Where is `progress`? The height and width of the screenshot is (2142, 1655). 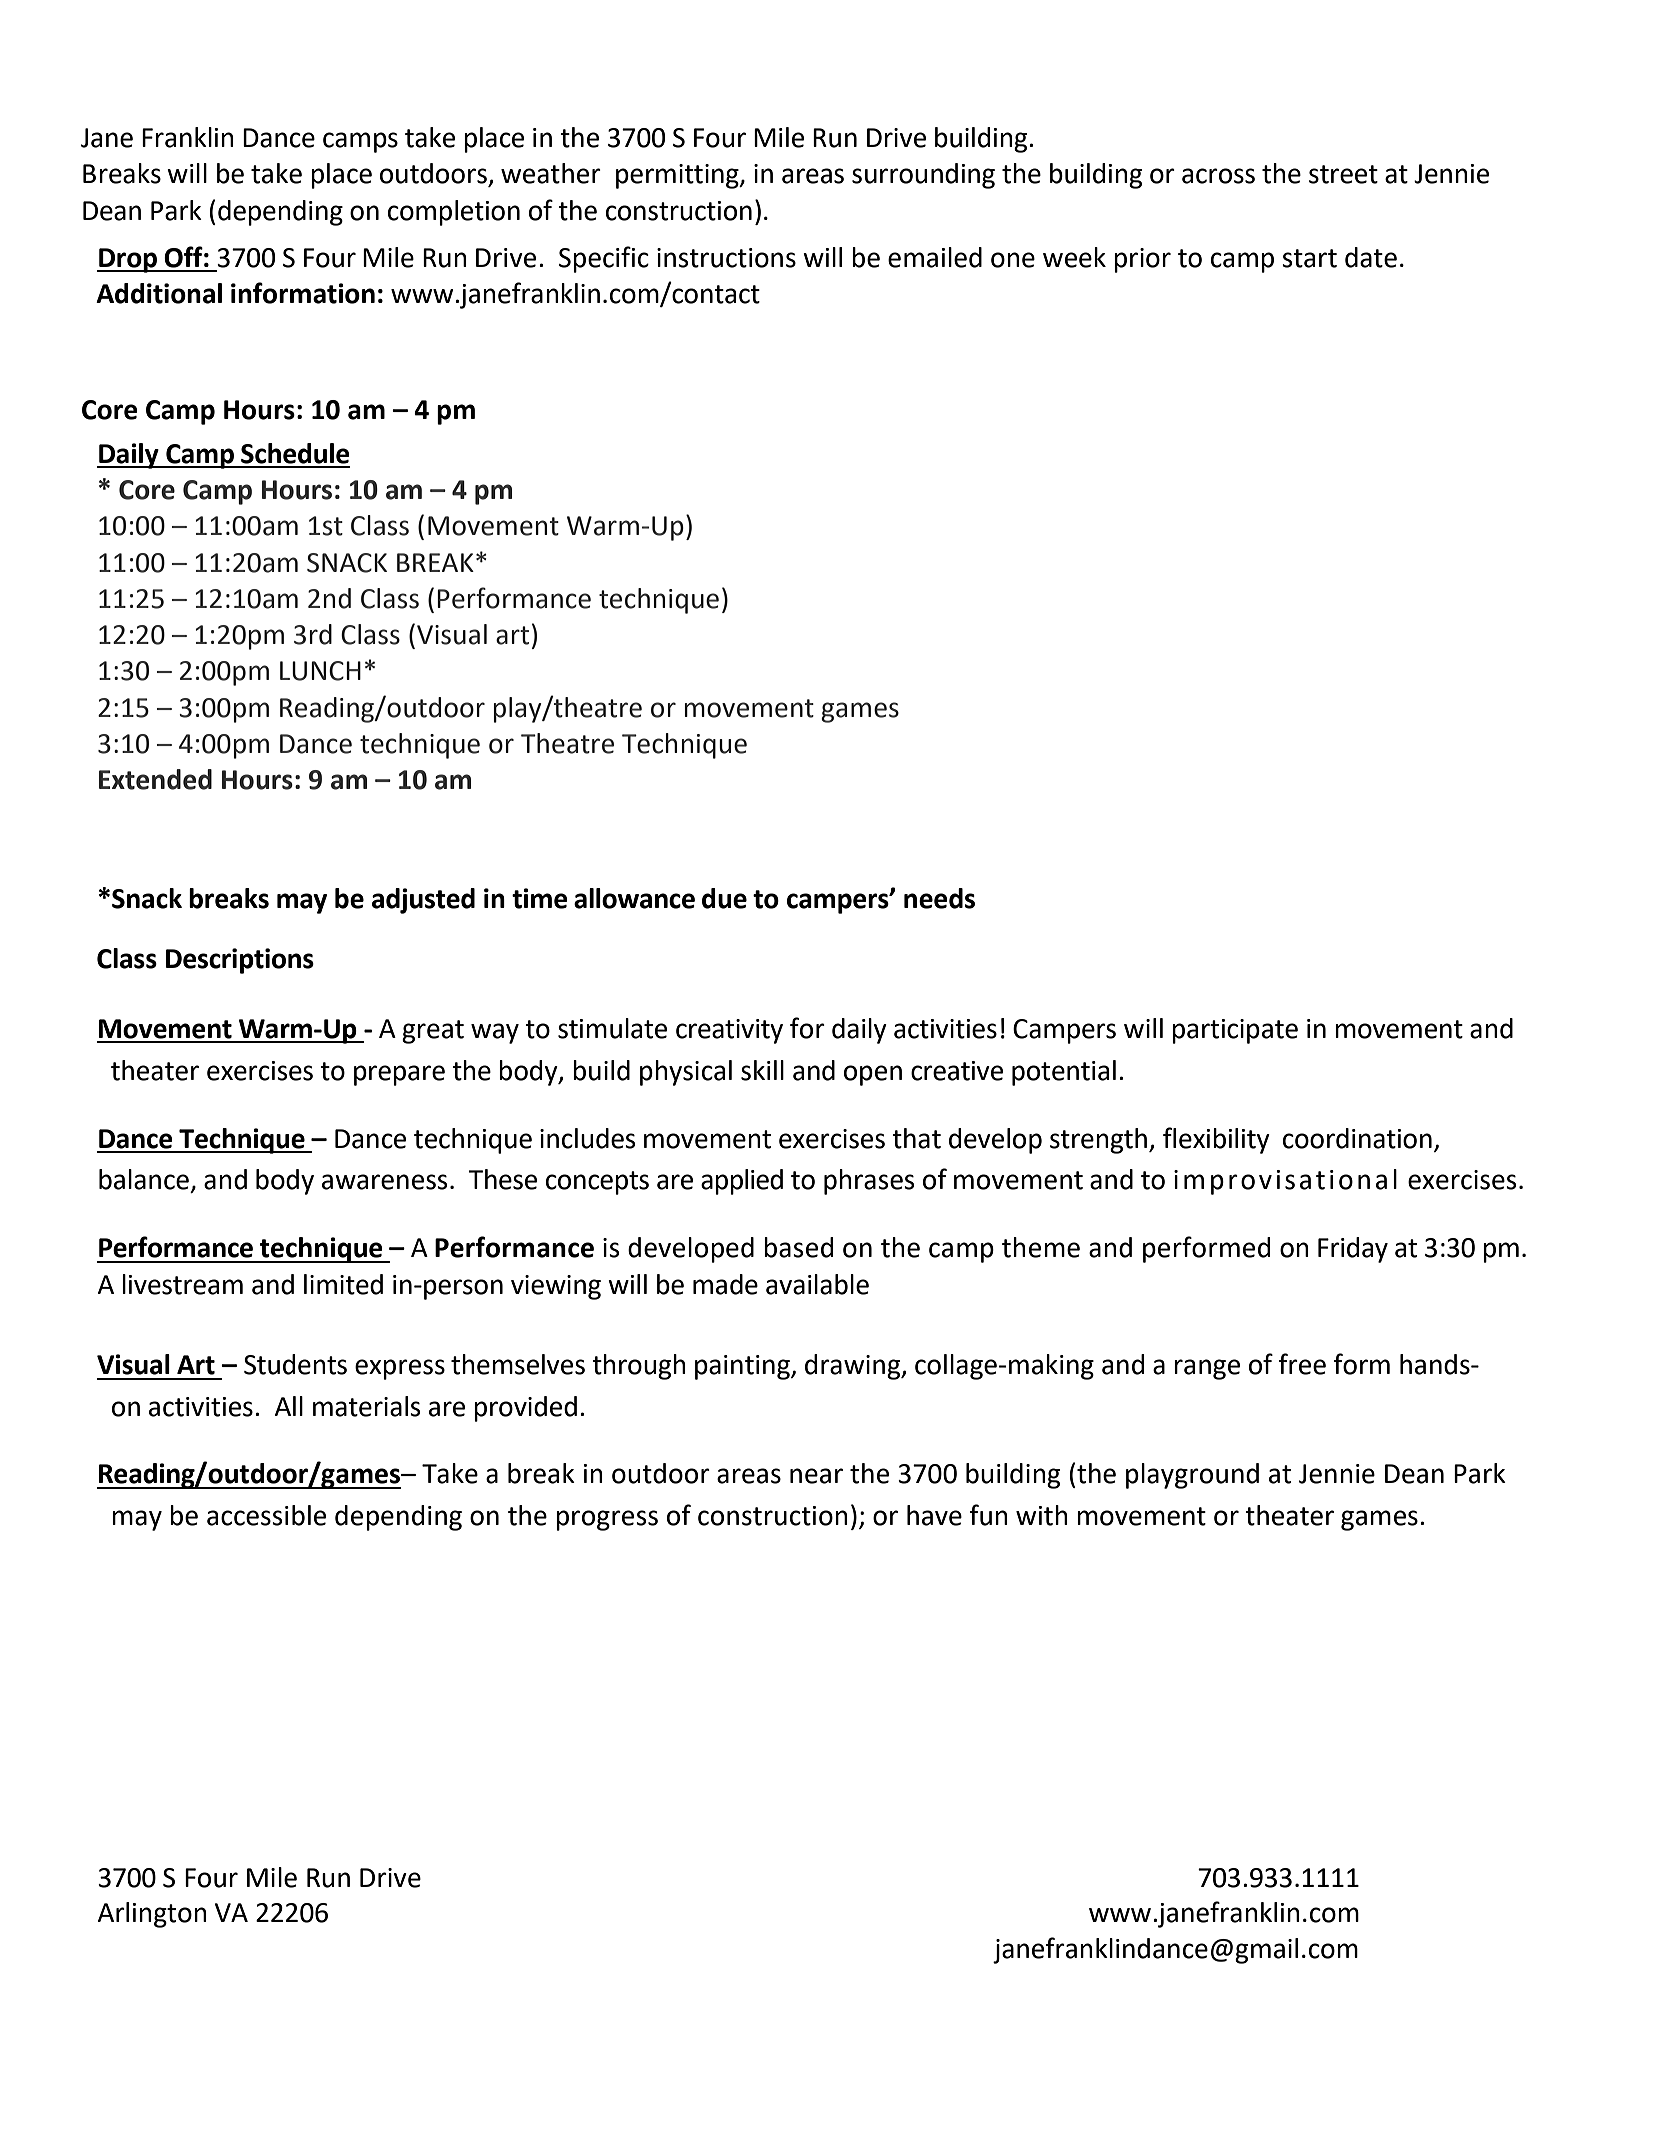 progress is located at coordinates (607, 1520).
